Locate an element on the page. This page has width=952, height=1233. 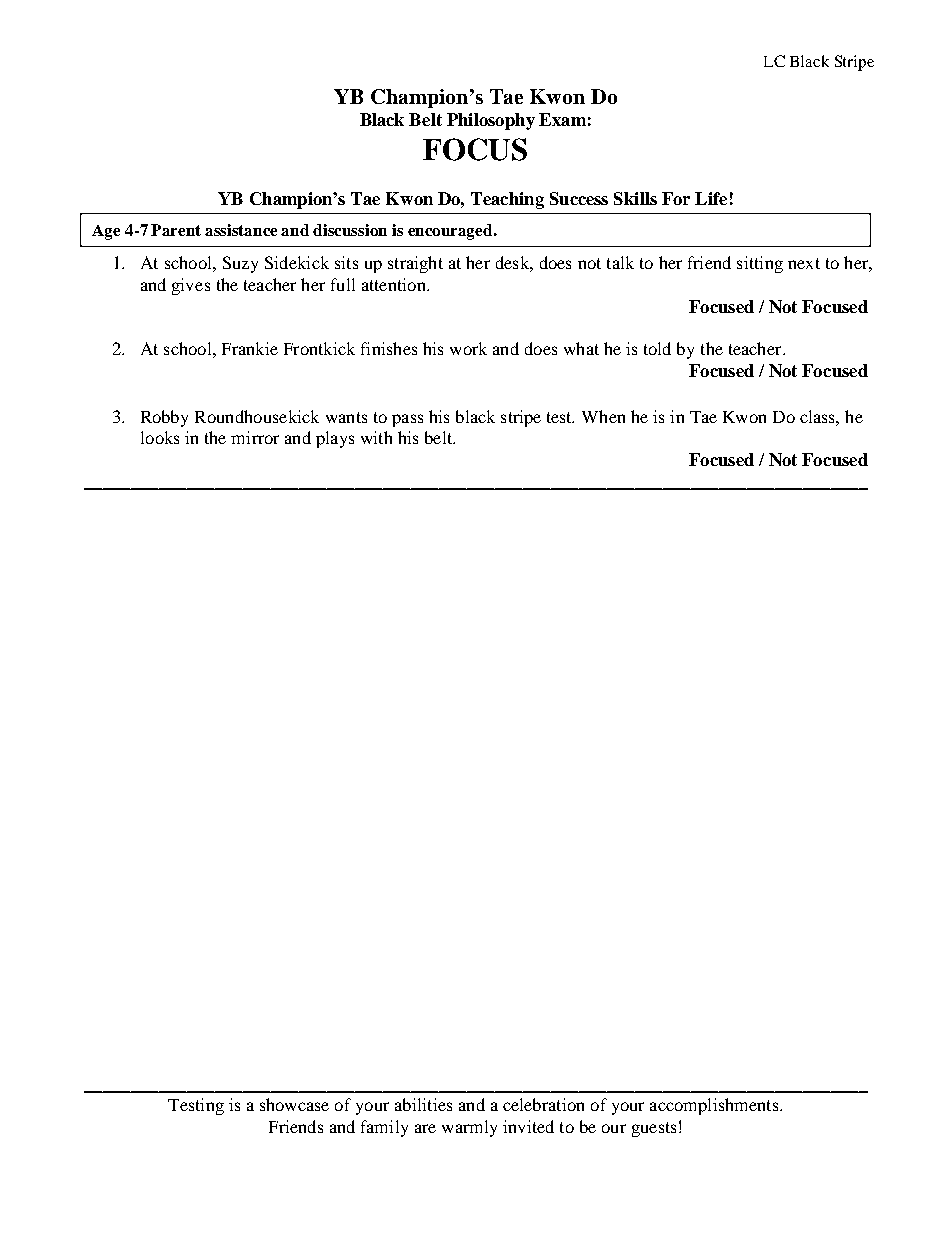
assistance is located at coordinates (241, 230).
